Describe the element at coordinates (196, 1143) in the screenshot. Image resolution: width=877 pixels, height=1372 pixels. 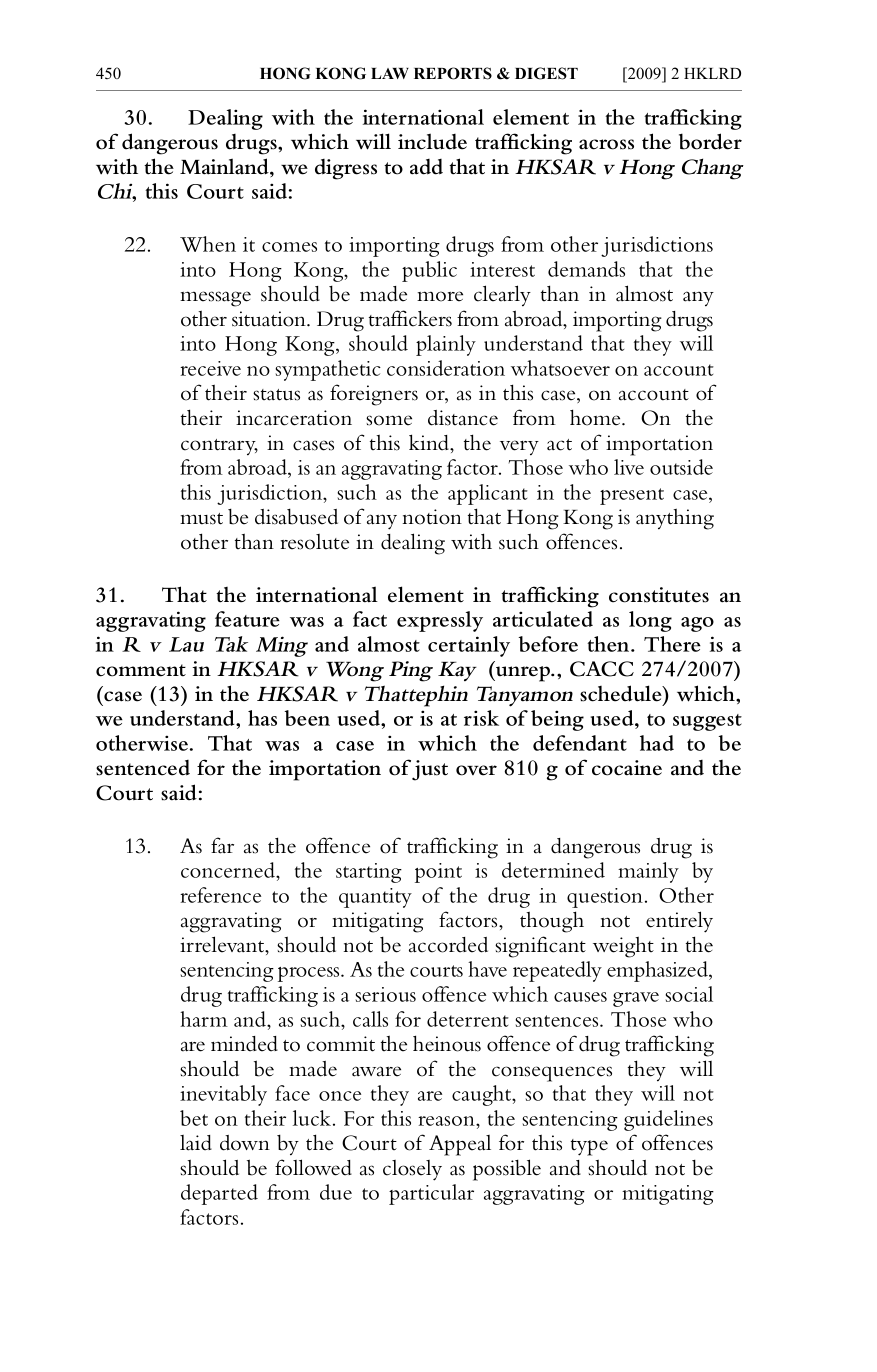
I see `laid` at that location.
